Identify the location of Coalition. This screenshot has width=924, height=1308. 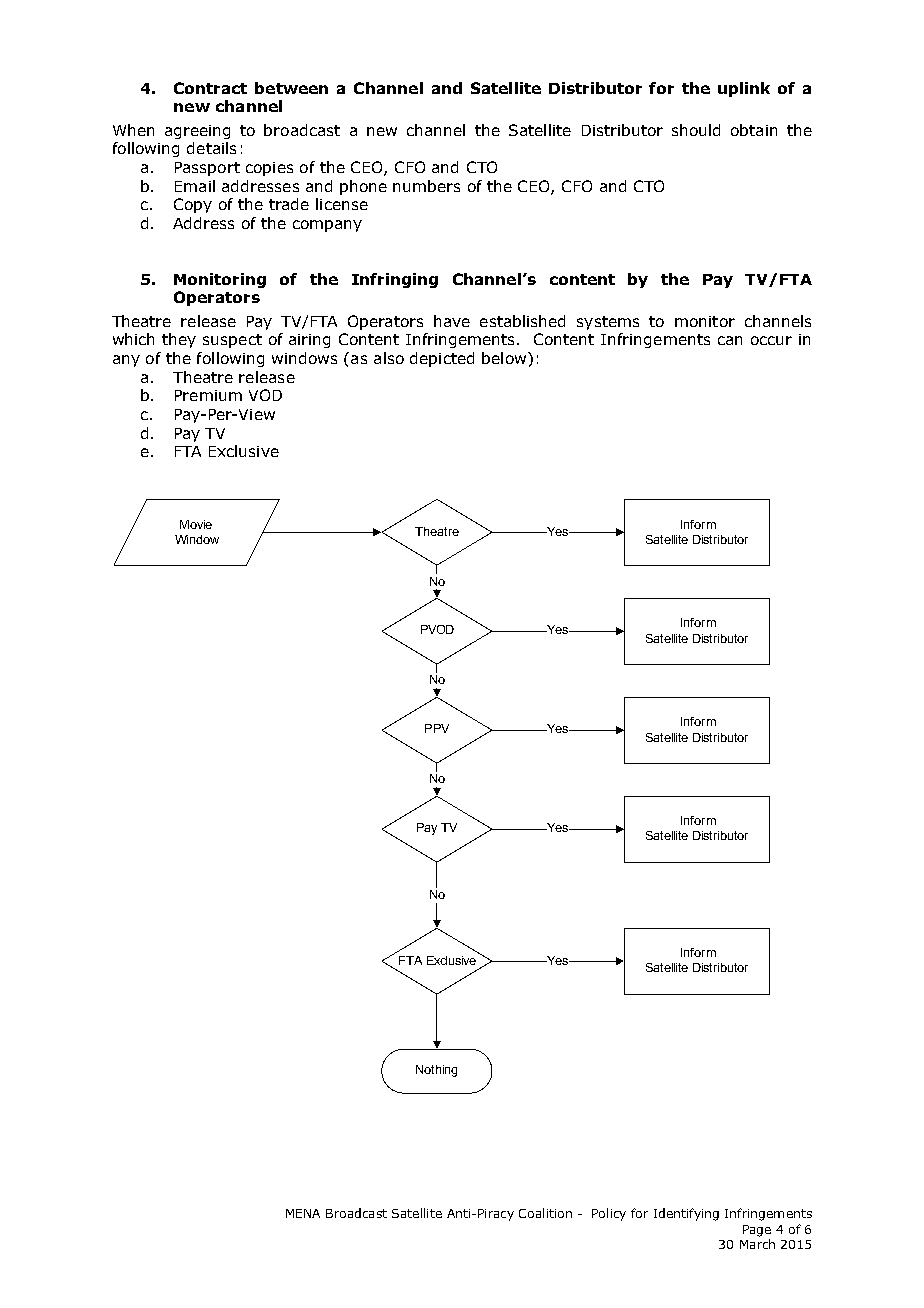
(545, 1213).
